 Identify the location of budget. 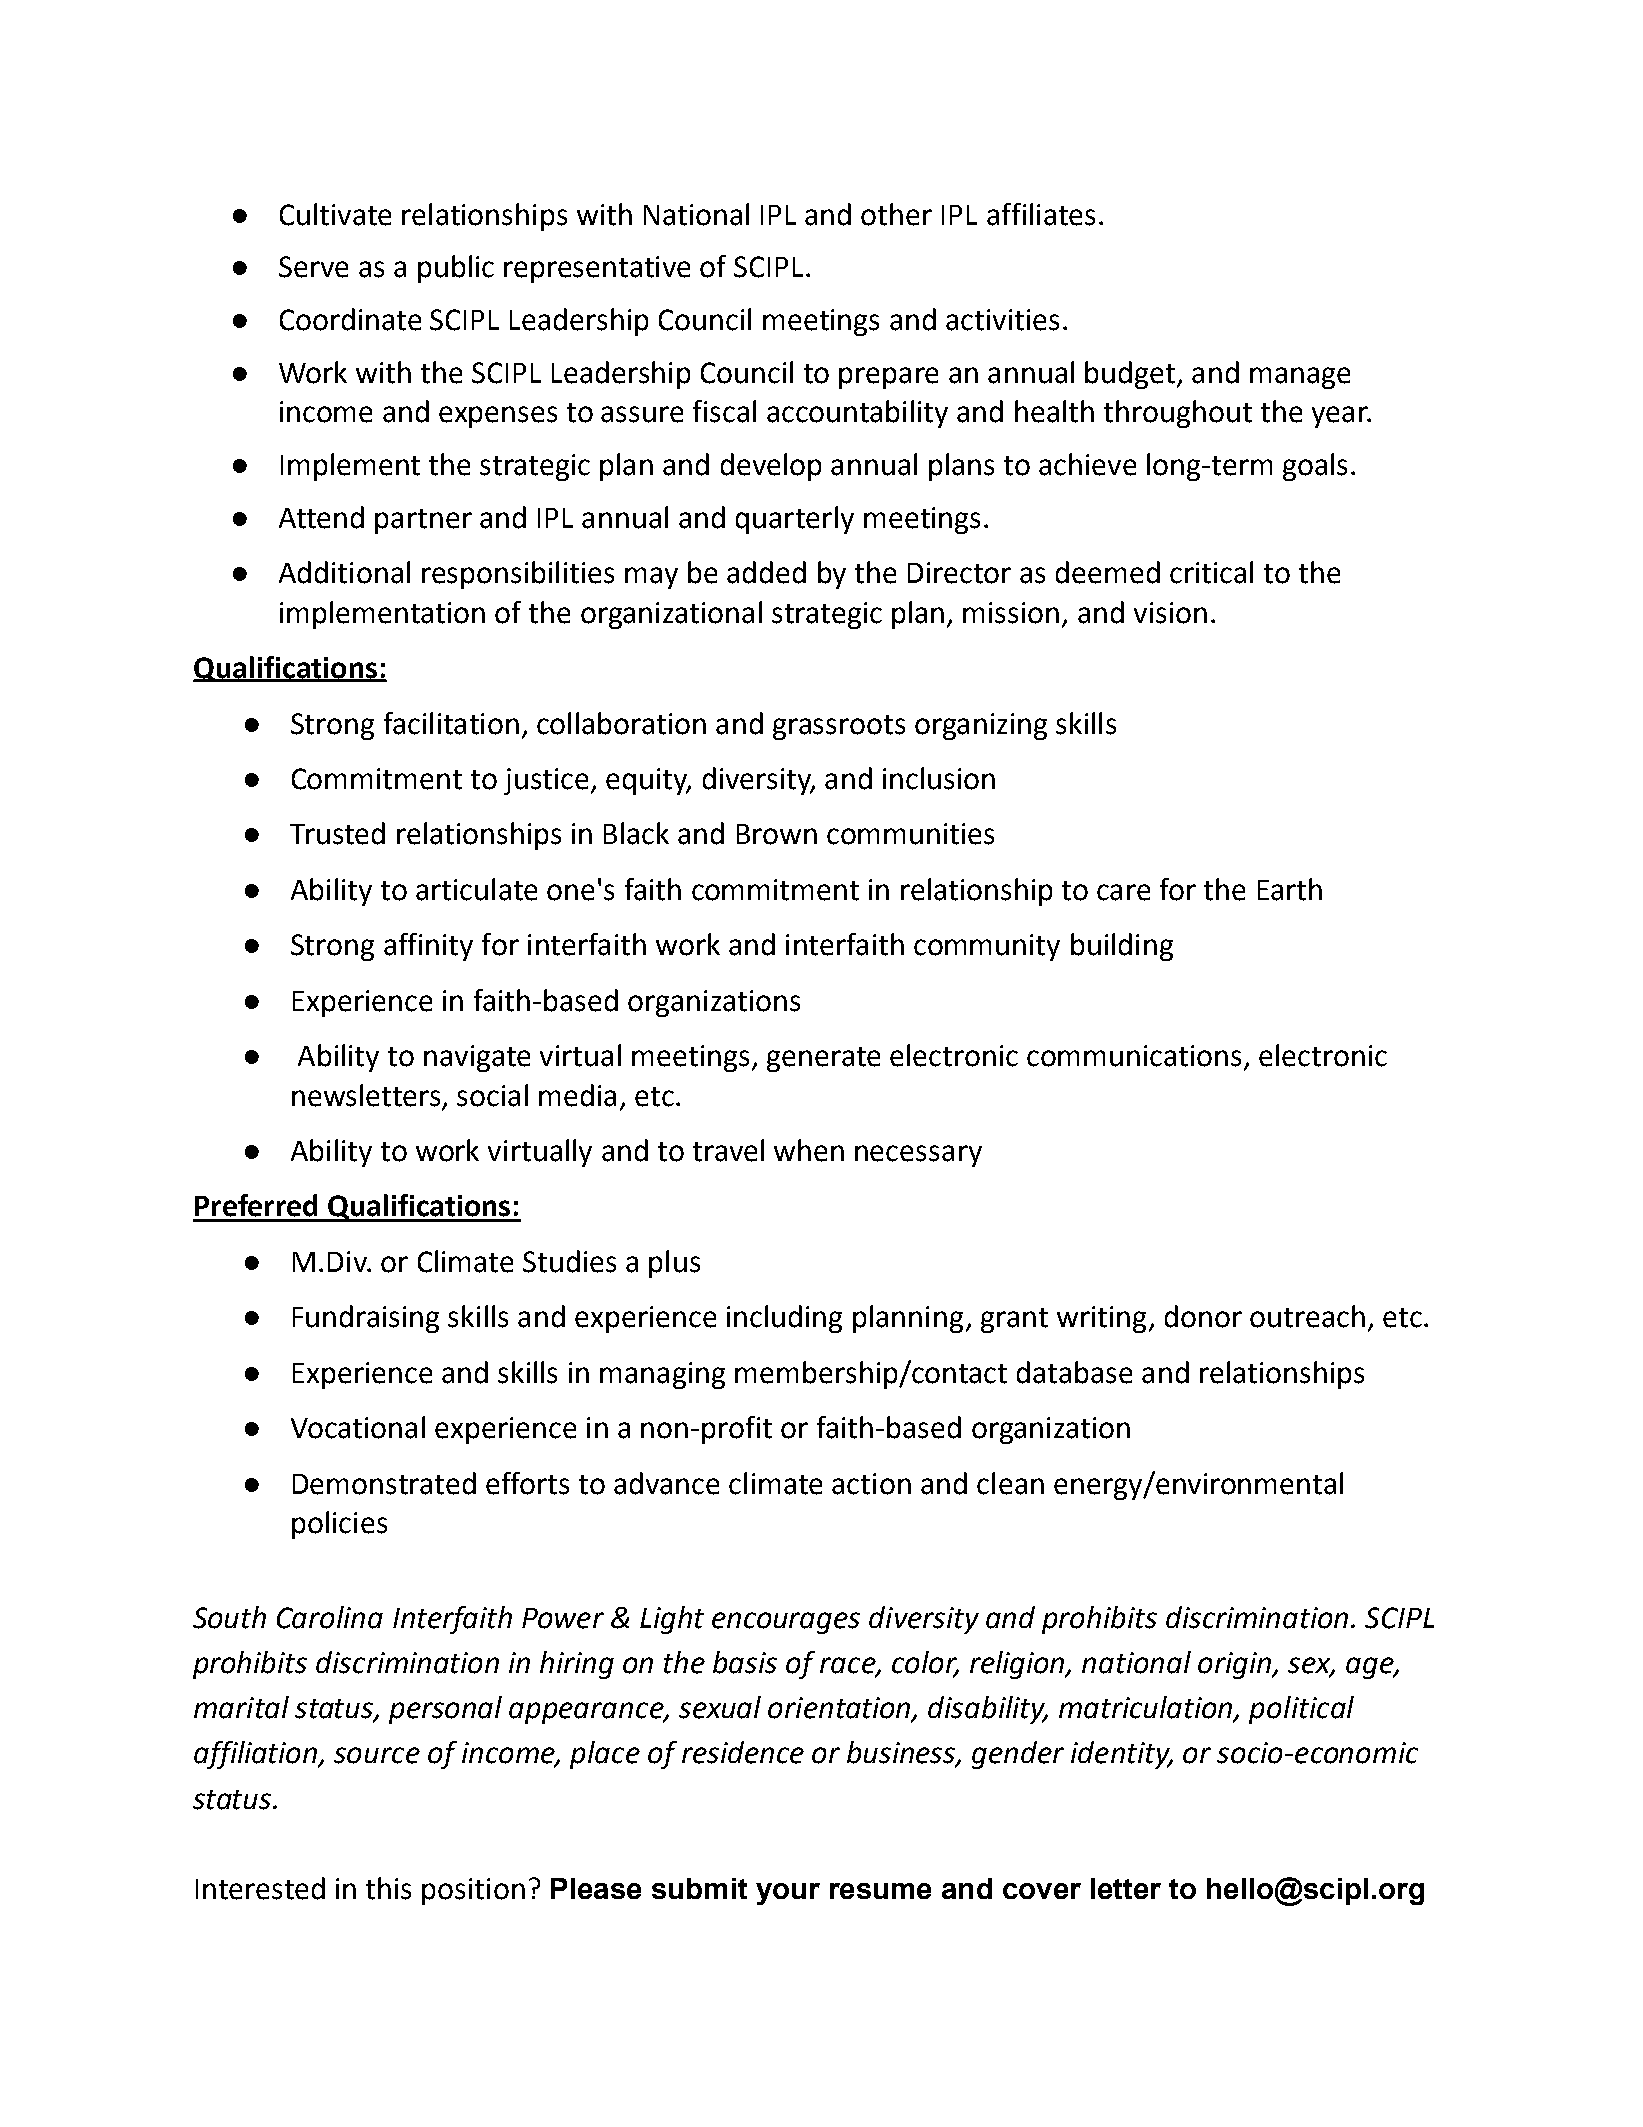
(1131, 375).
